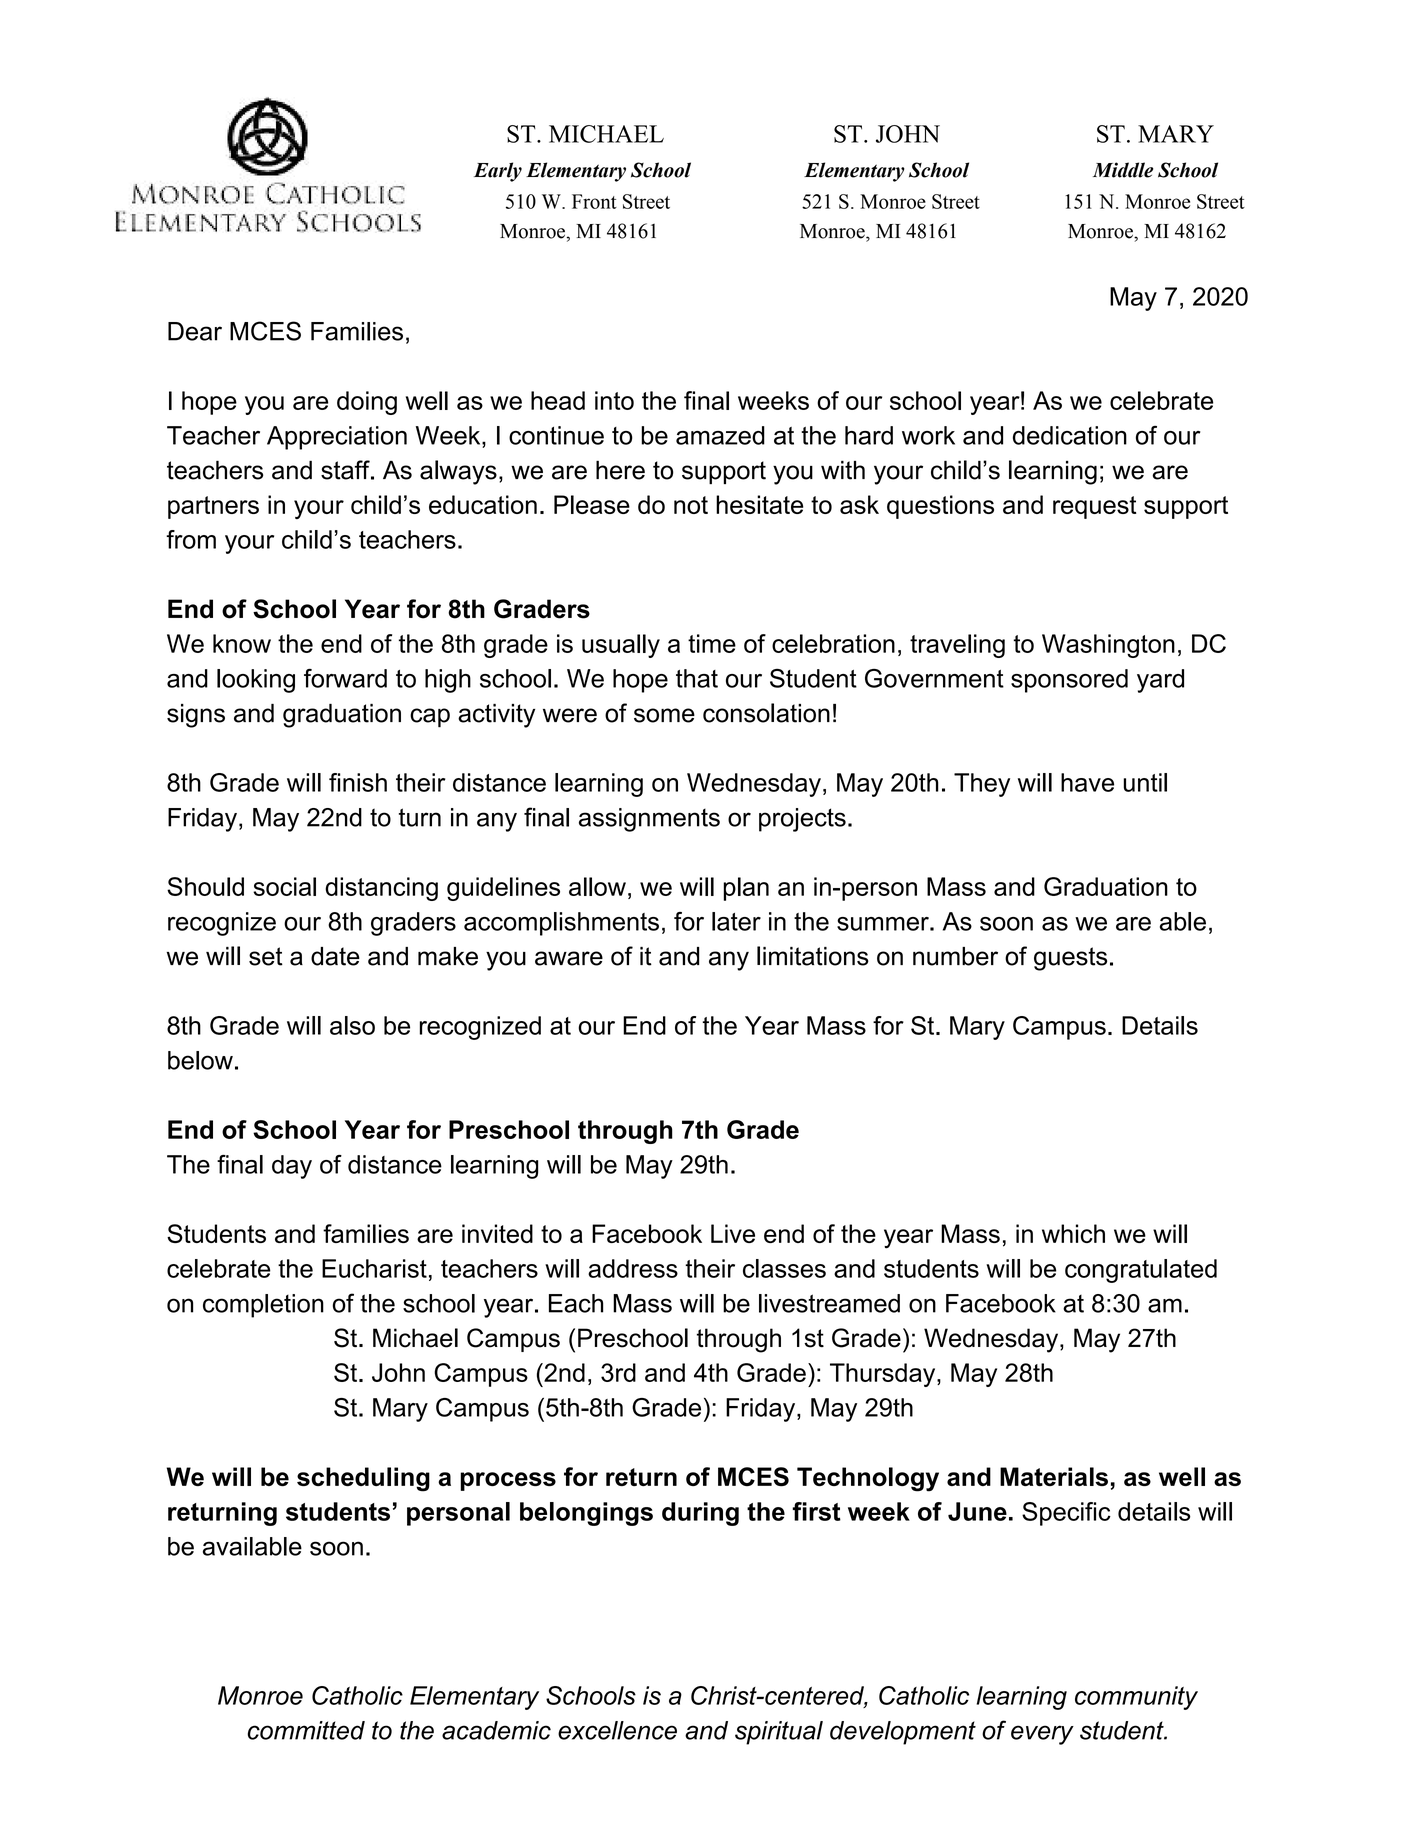  I want to click on time, so click(712, 643).
